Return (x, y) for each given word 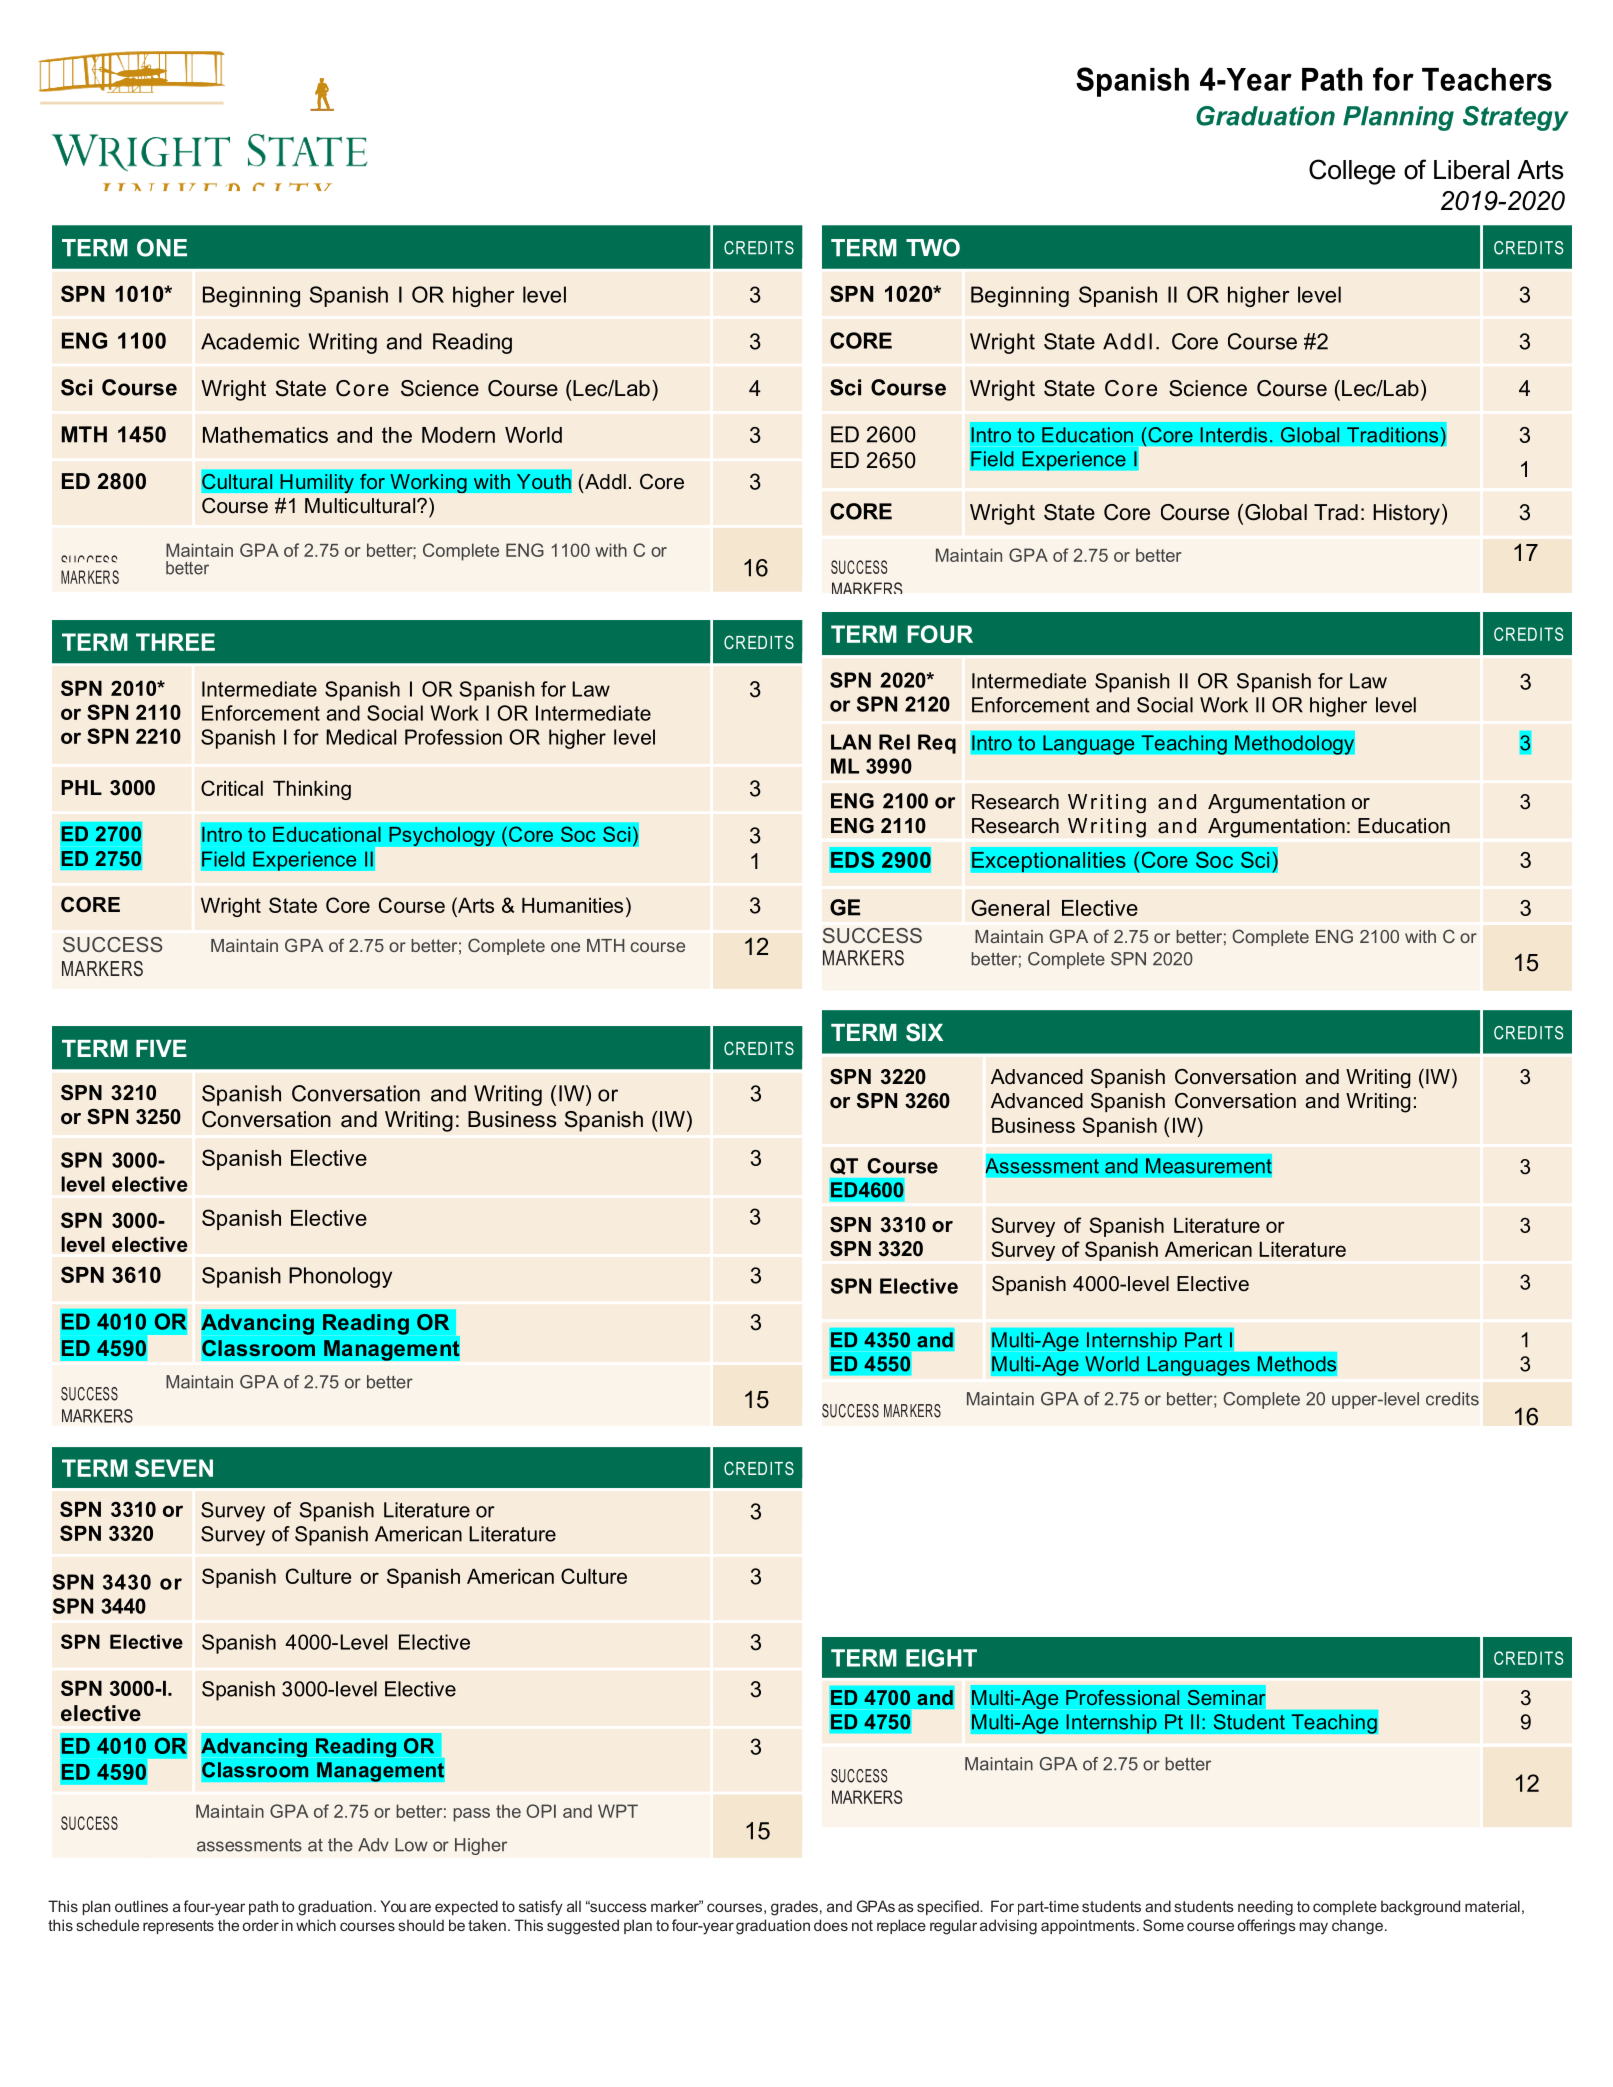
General (1010, 907)
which (316, 1925)
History (1406, 514)
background (1420, 1908)
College (1352, 172)
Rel (894, 742)
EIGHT (941, 1658)
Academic (250, 341)
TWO (933, 248)
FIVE (161, 1048)
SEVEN (174, 1468)
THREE (175, 642)
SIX (924, 1032)
